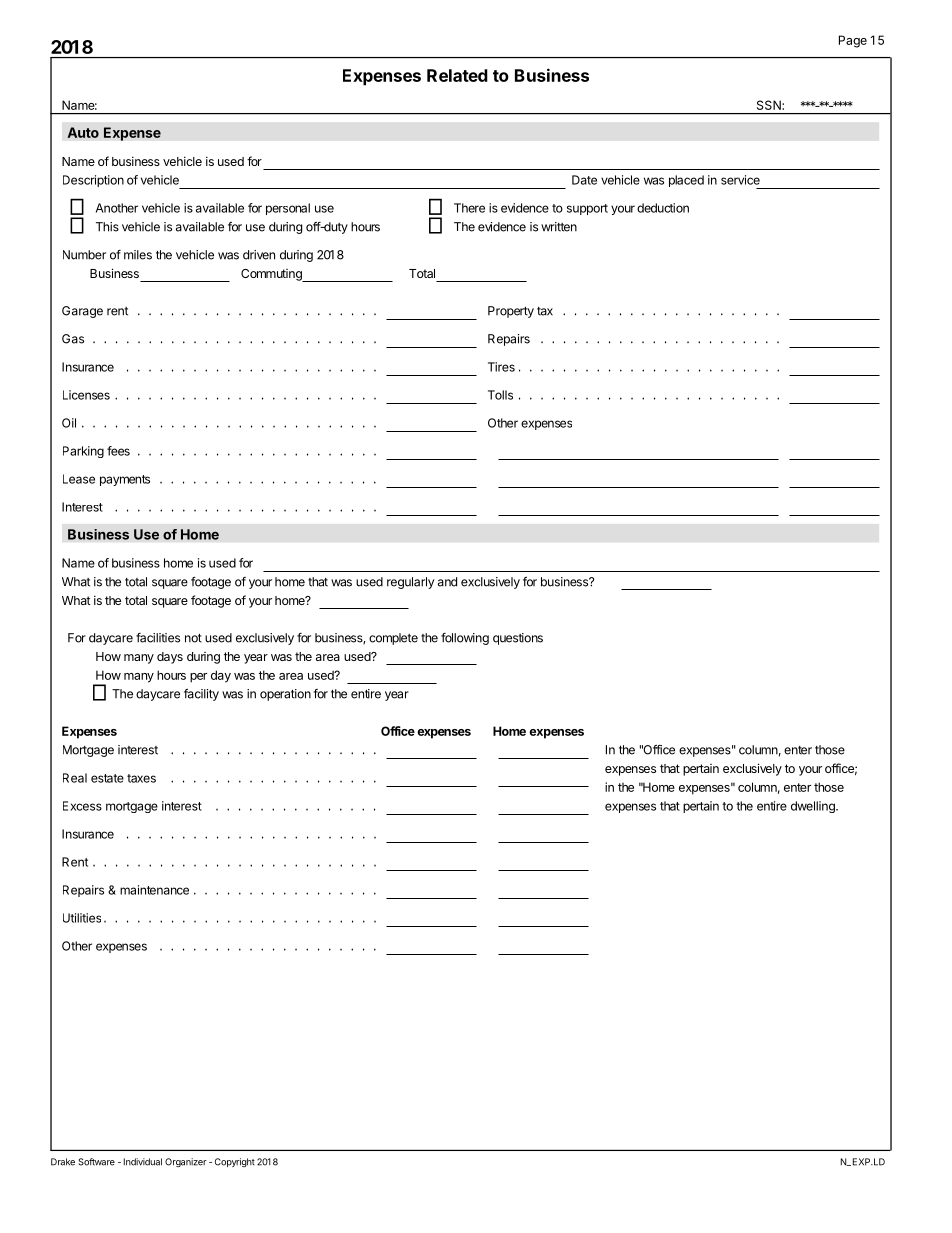 The height and width of the screenshot is (1233, 952). What do you see at coordinates (447, 582) in the screenshot?
I see `and` at bounding box center [447, 582].
